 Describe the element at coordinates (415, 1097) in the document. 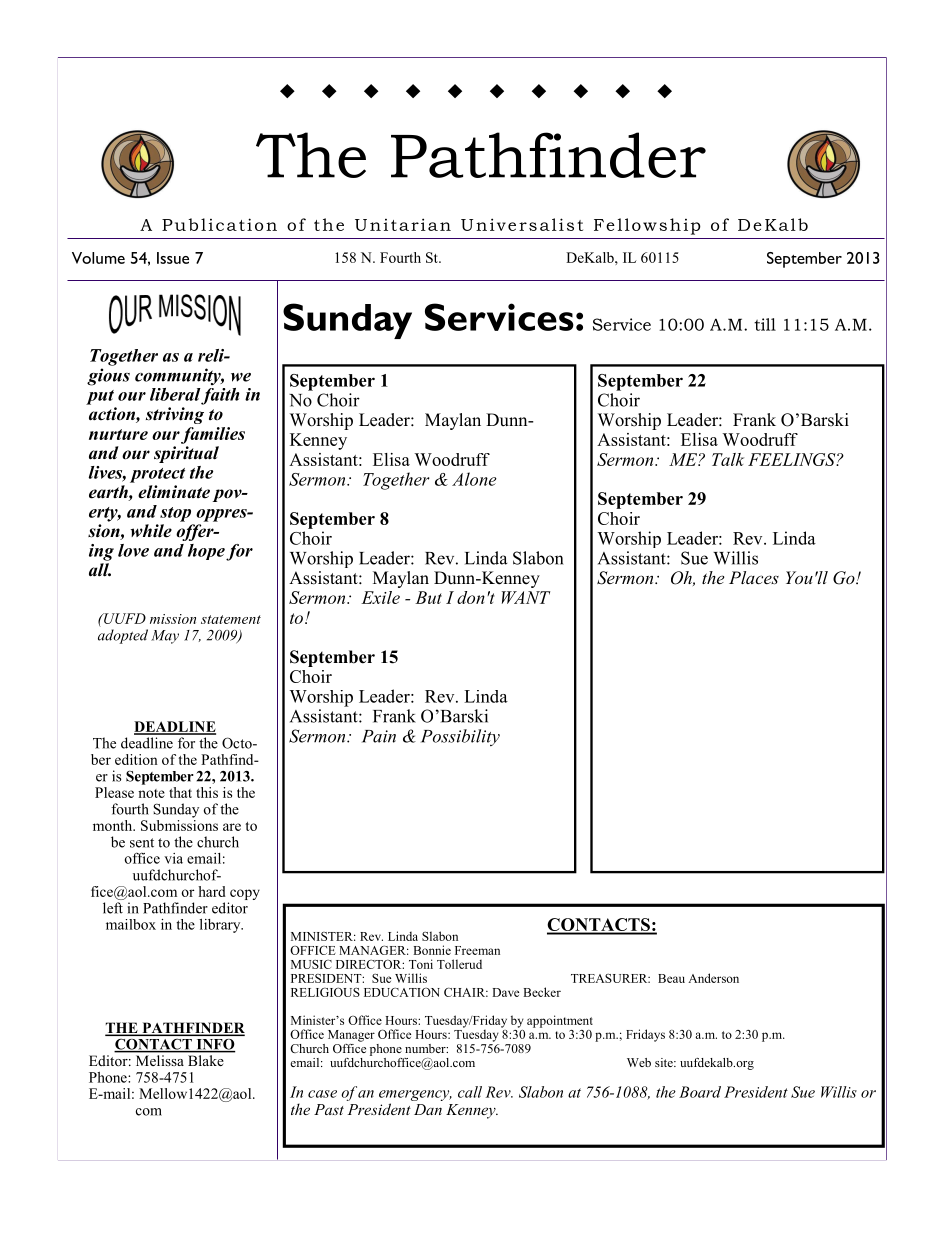

I see `emergency` at that location.
